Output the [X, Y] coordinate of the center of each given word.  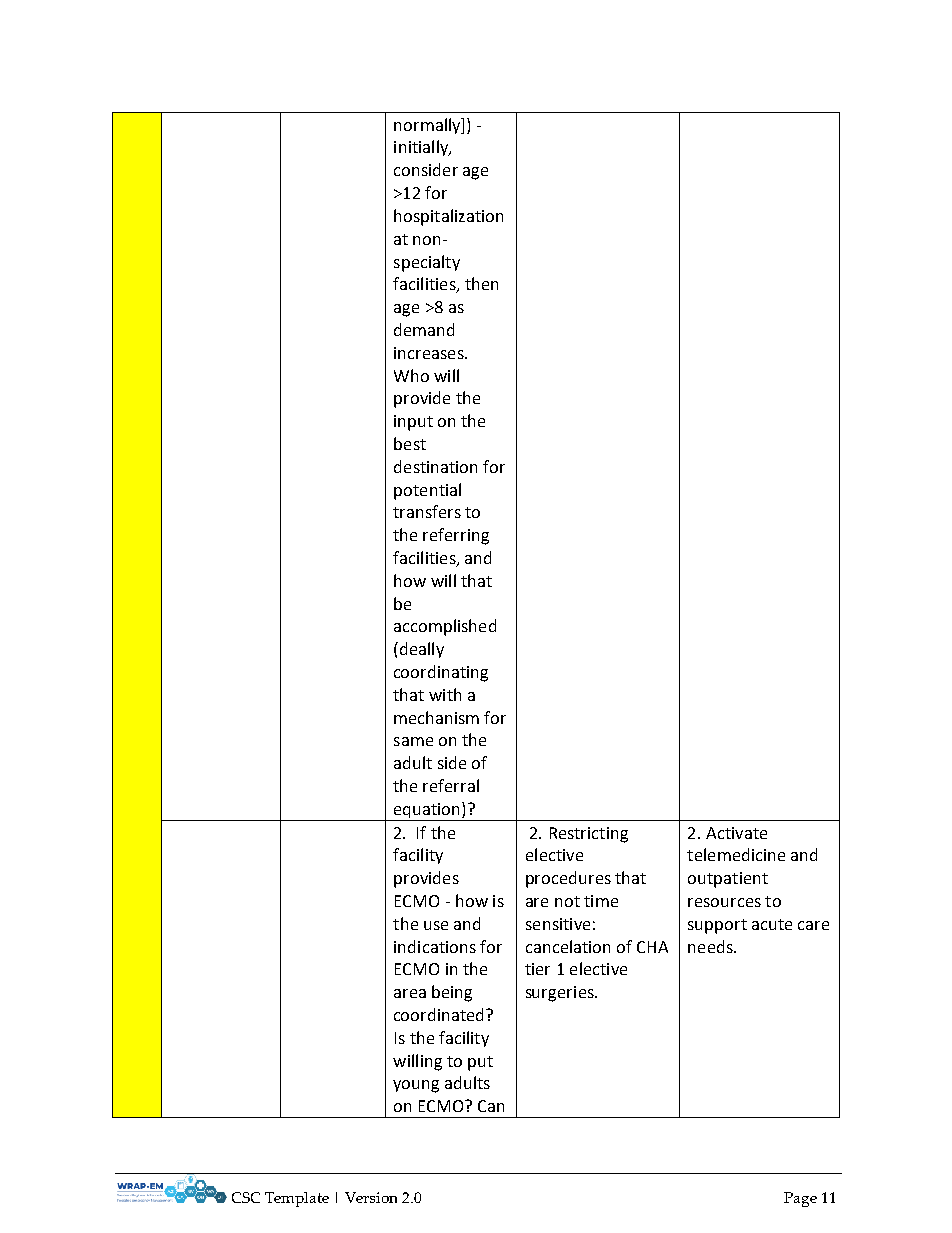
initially [422, 148]
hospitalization [448, 217]
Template [297, 1199]
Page [800, 1199]
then [481, 283]
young [416, 1086]
